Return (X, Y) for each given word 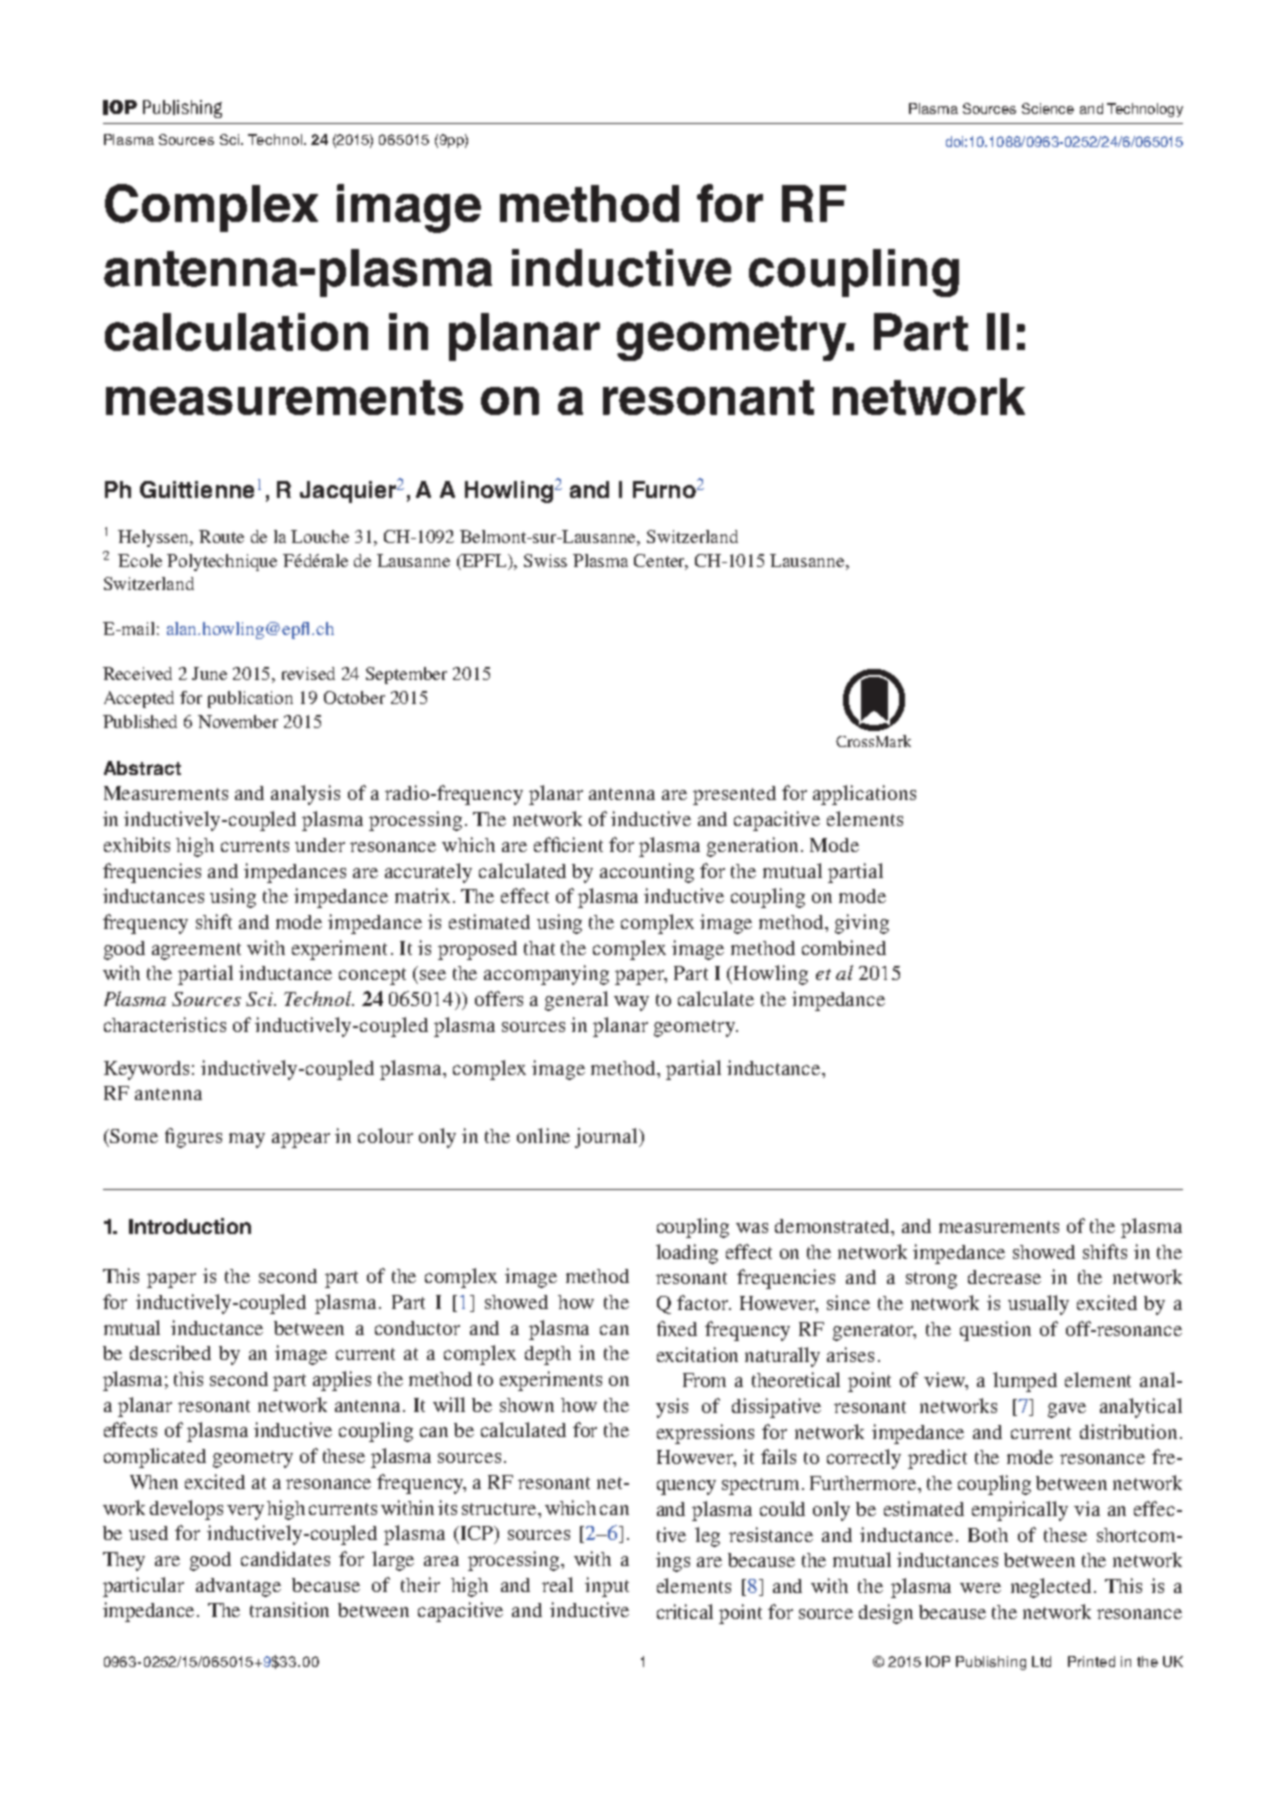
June (209, 673)
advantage (238, 1587)
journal (607, 1138)
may (247, 1140)
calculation (236, 332)
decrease (1004, 1277)
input (607, 1587)
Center (661, 561)
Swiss (545, 560)
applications (864, 795)
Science (1048, 108)
